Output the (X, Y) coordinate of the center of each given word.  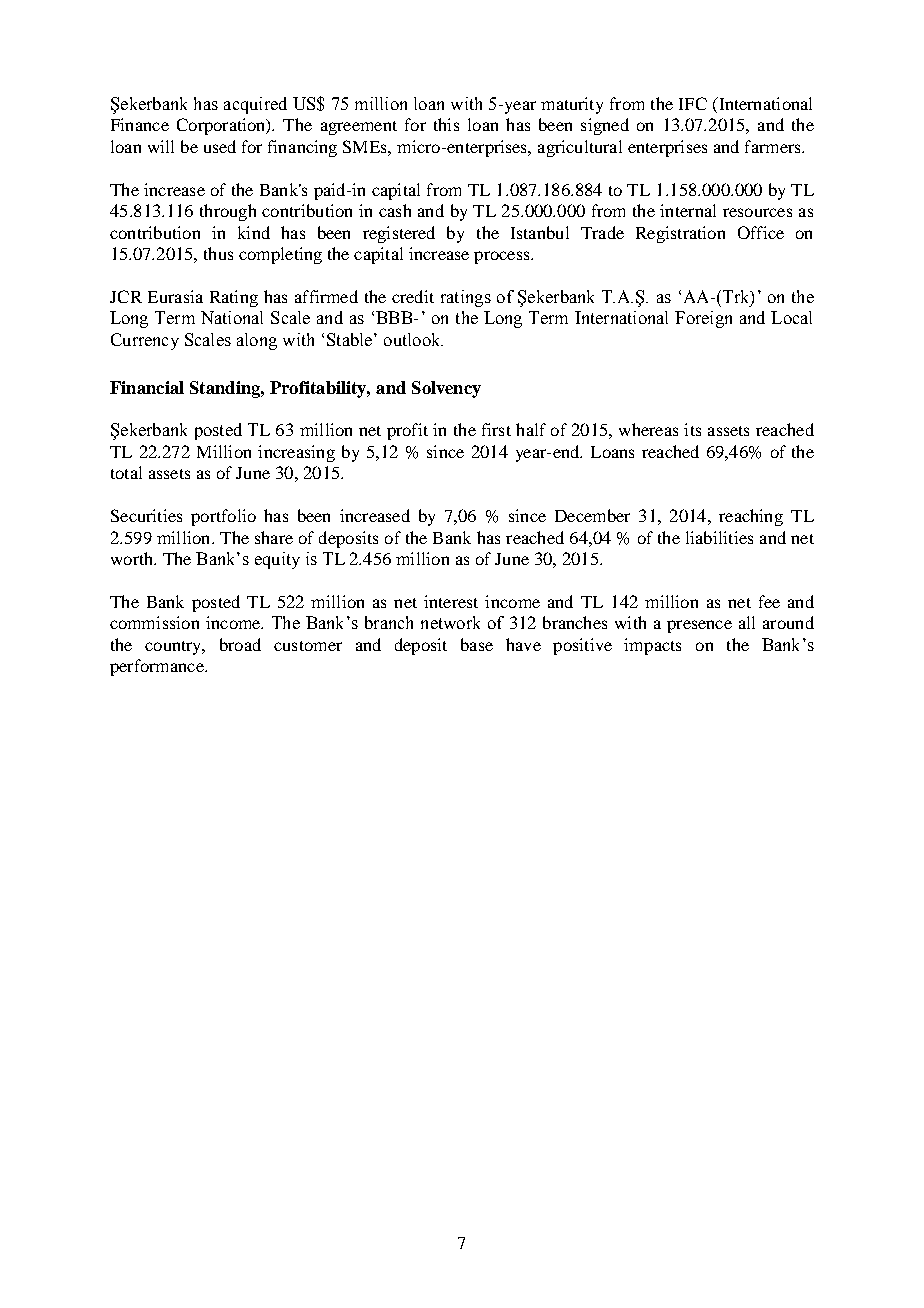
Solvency (446, 389)
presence (699, 626)
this (446, 124)
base (477, 644)
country (174, 648)
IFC (693, 103)
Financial (147, 387)
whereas (648, 429)
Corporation (222, 126)
